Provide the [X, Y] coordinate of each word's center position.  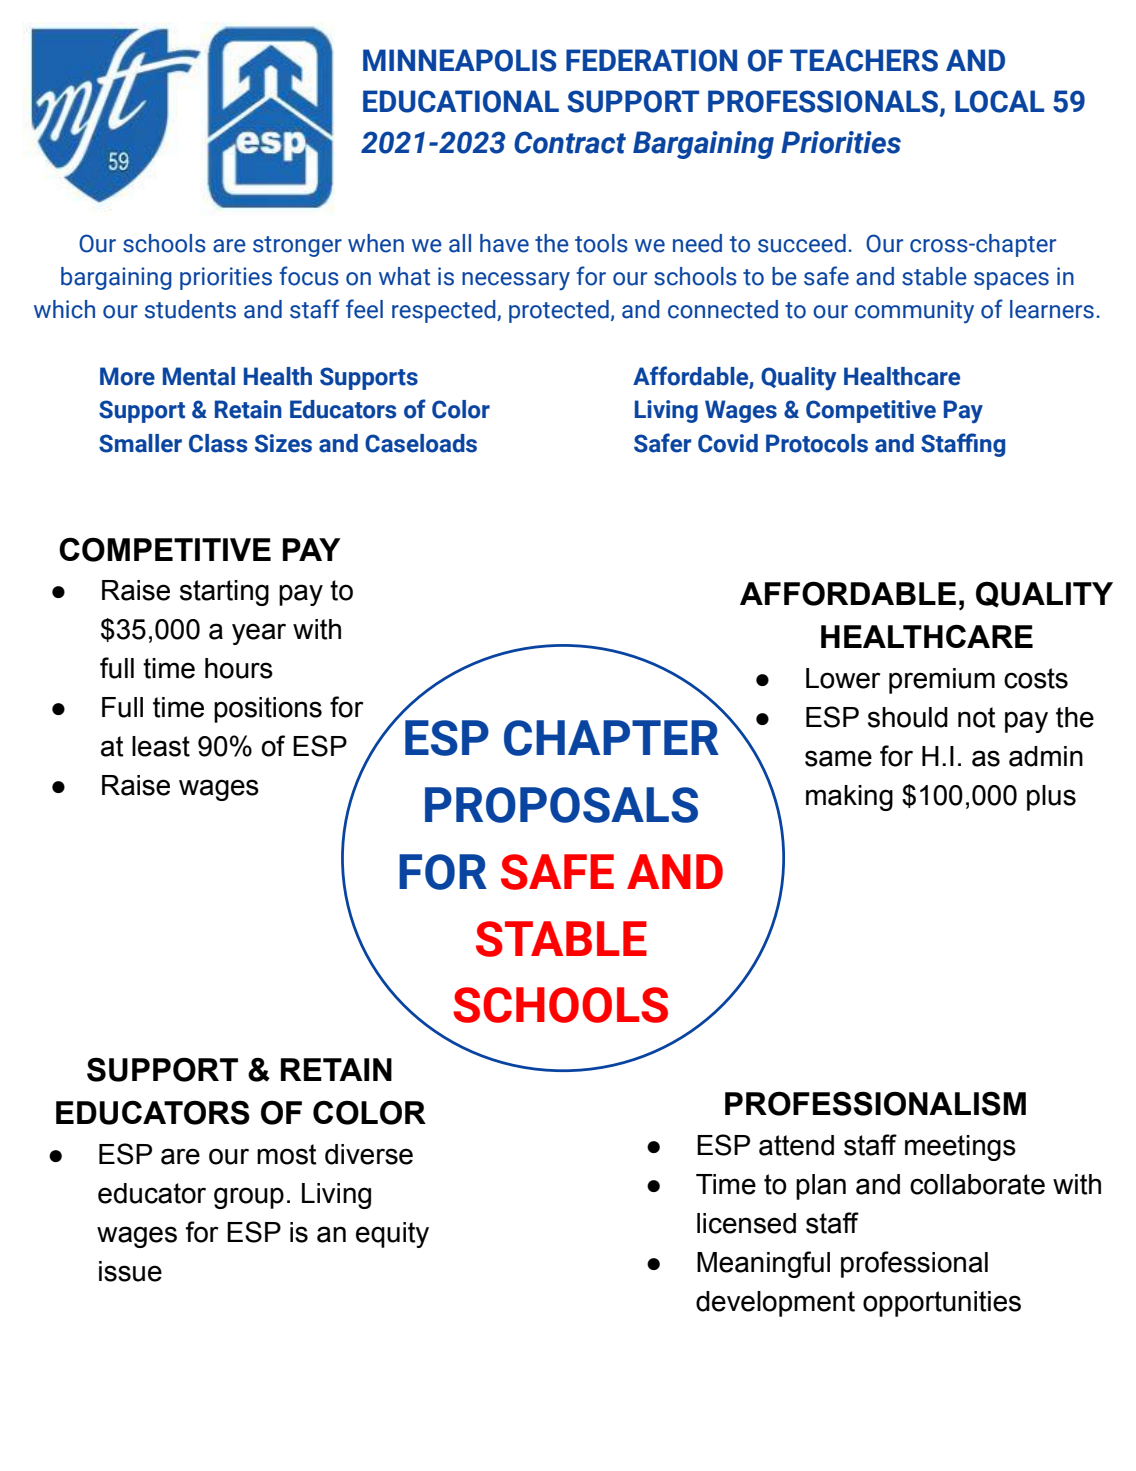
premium [942, 681]
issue [130, 1271]
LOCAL [999, 101]
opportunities [942, 1304]
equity [392, 1235]
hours [239, 668]
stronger [297, 246]
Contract [570, 142]
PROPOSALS [561, 805]
